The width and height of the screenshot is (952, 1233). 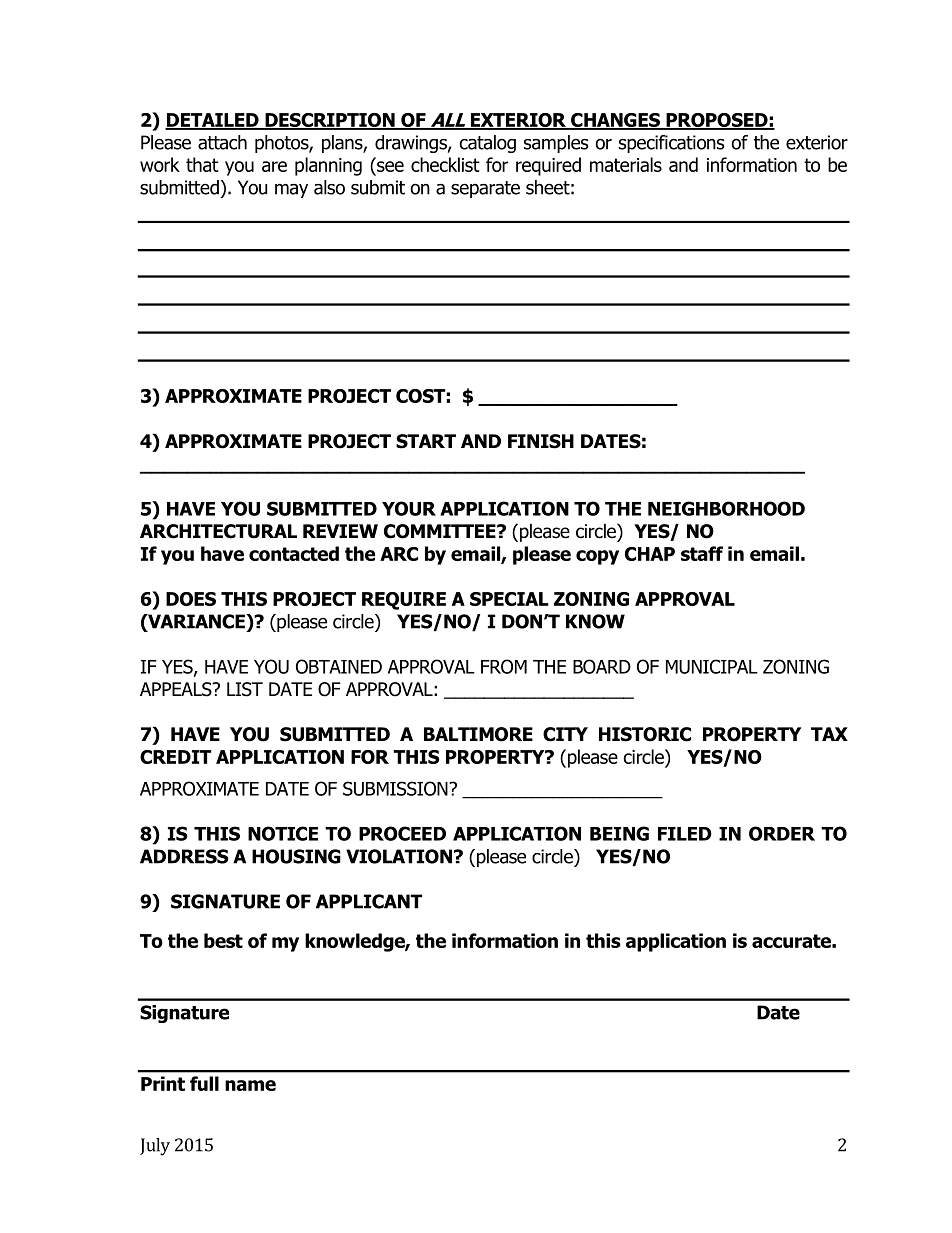 I want to click on FROM, so click(x=504, y=666).
